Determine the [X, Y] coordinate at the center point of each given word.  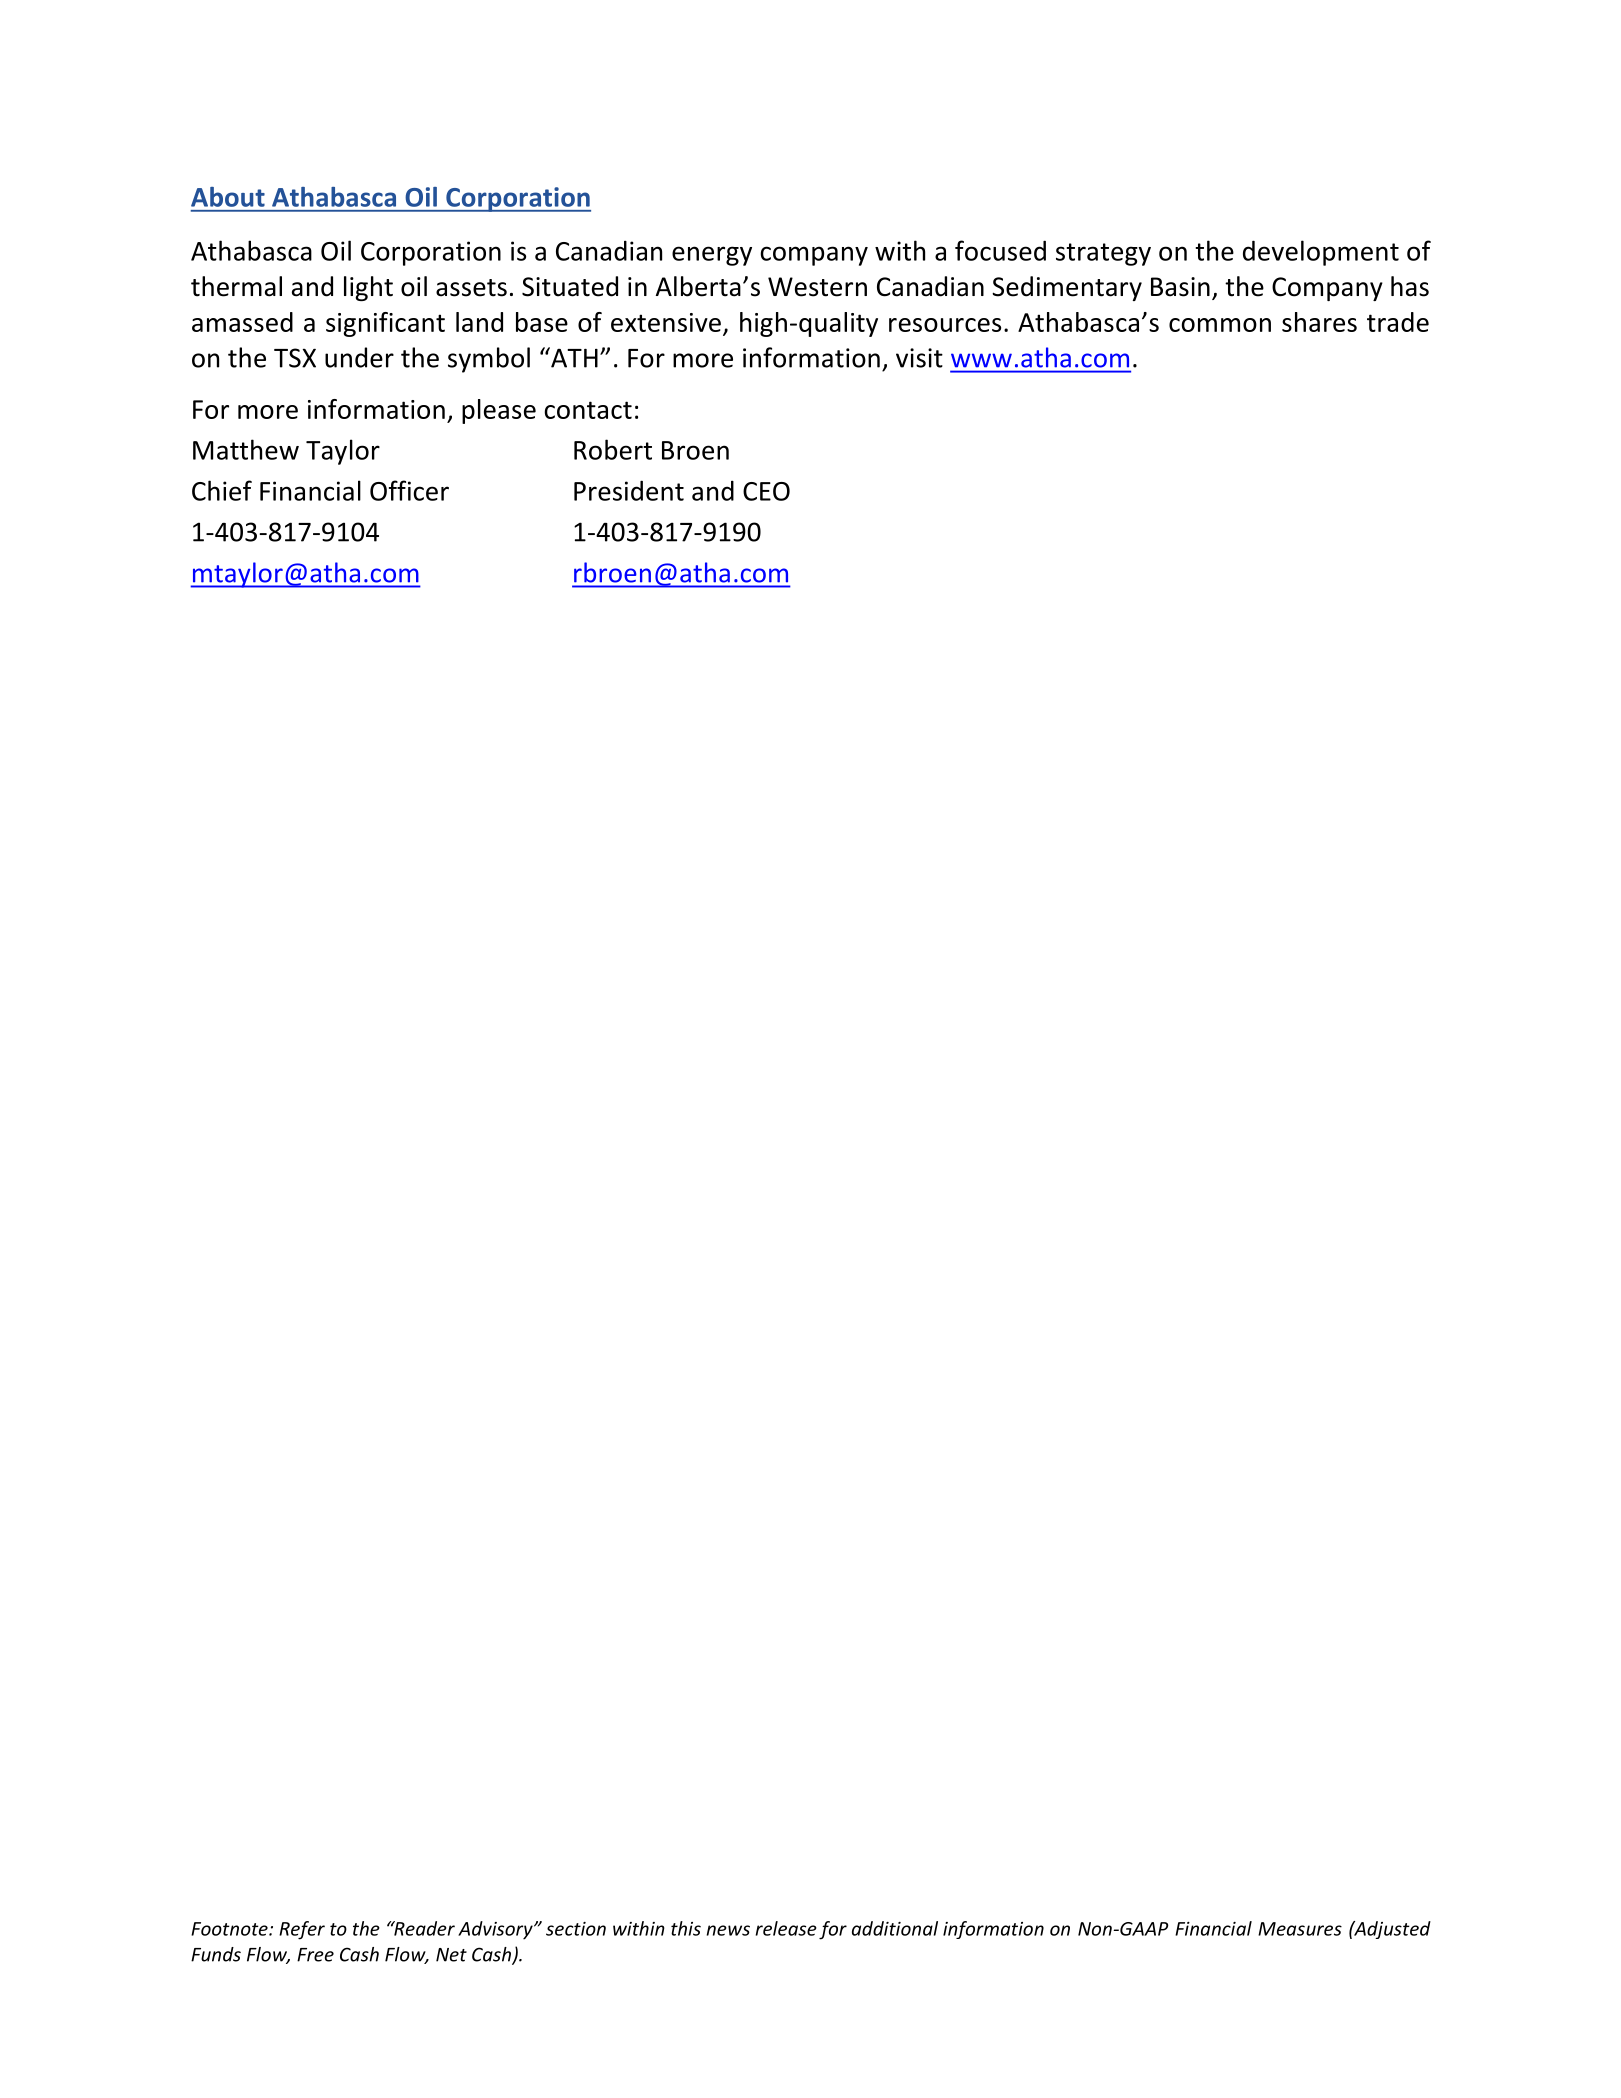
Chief [222, 490]
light [368, 288]
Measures [1300, 1929]
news [728, 1930]
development [1321, 253]
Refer [302, 1930]
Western [817, 287]
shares [1319, 322]
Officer [409, 490]
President [629, 490]
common [1220, 325]
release [786, 1928]
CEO [766, 491]
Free [315, 1955]
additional [895, 1928]
